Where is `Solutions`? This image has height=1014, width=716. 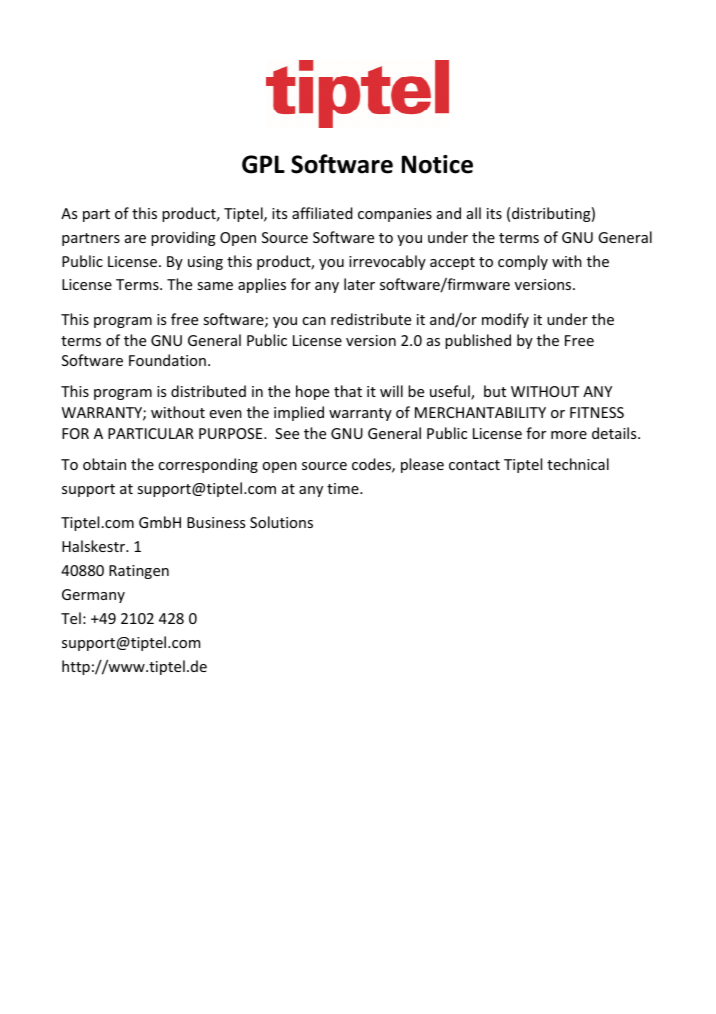 Solutions is located at coordinates (281, 522).
